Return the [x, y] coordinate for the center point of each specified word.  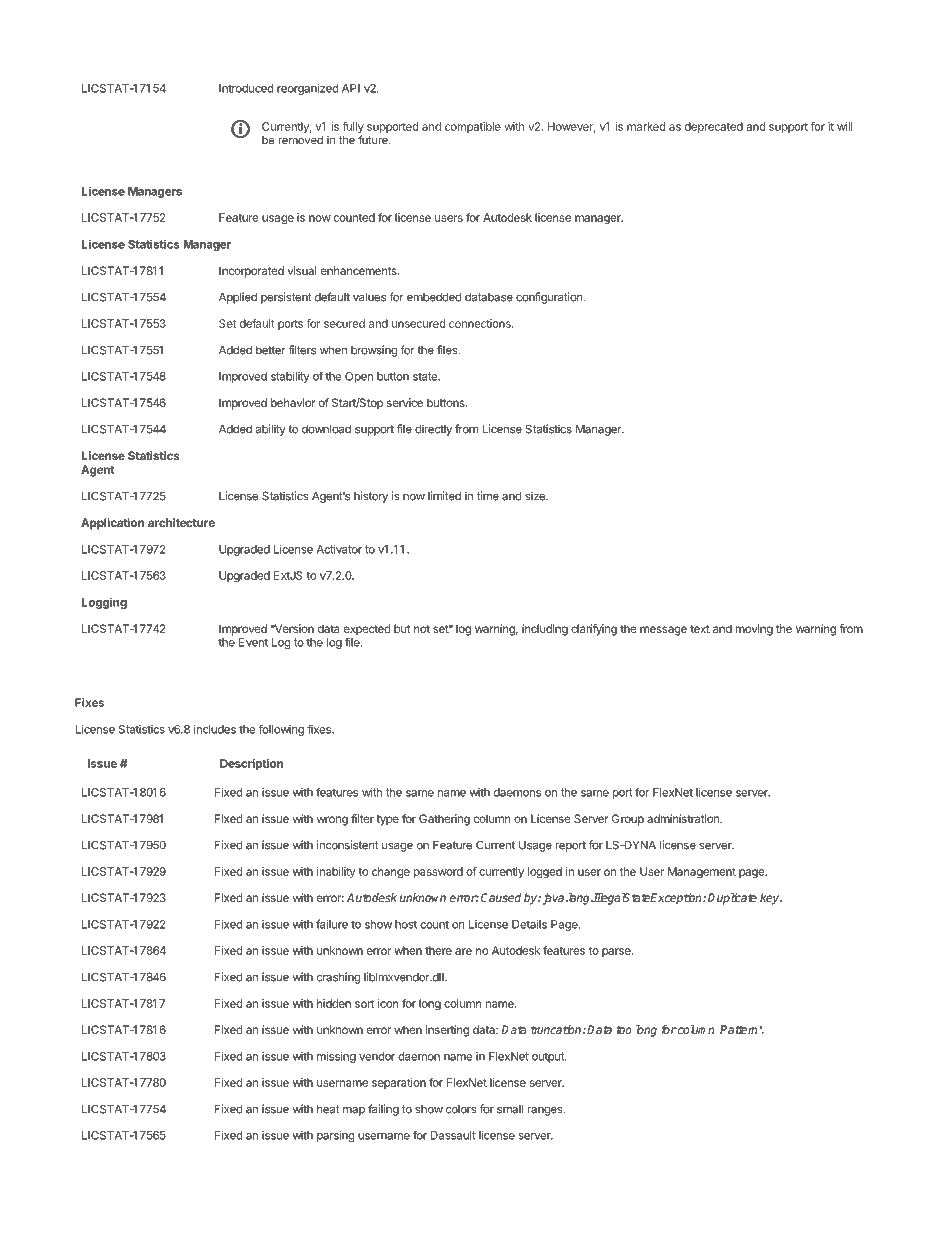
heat [328, 1109]
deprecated [714, 127]
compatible [473, 127]
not [422, 629]
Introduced [246, 88]
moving [754, 630]
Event [253, 642]
